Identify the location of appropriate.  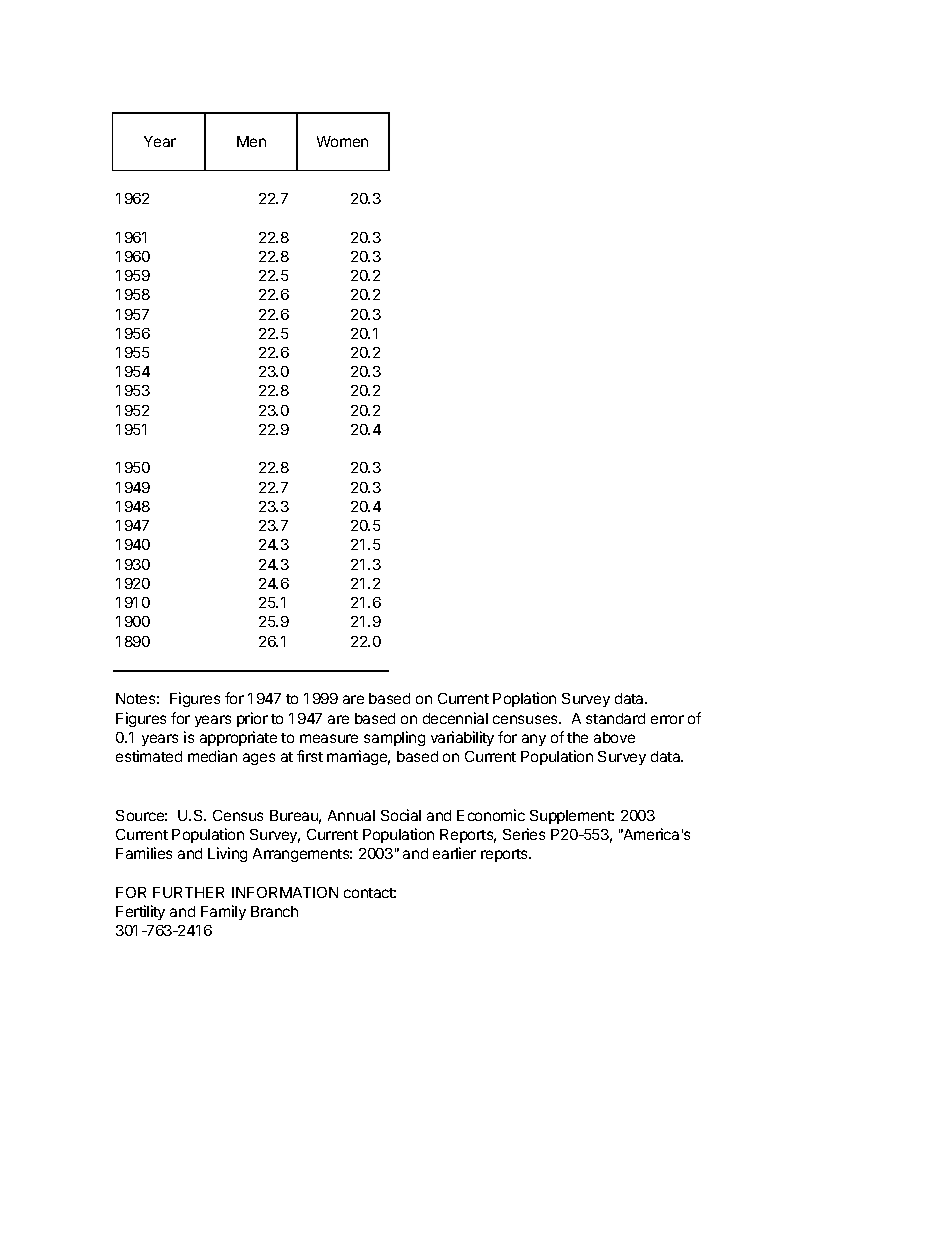
(238, 738).
